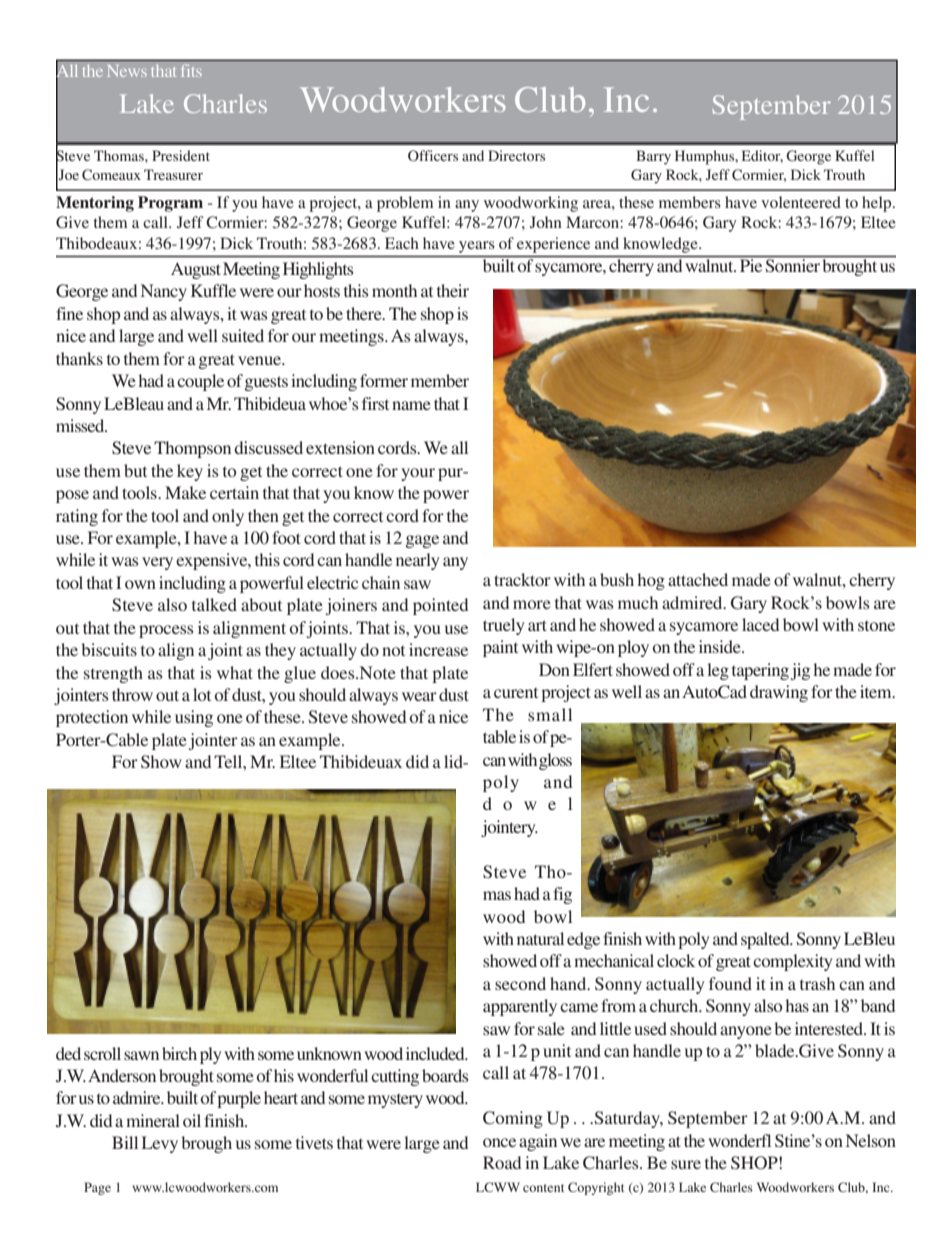 This image has width=952, height=1233. What do you see at coordinates (191, 70) in the image?
I see `fits` at bounding box center [191, 70].
